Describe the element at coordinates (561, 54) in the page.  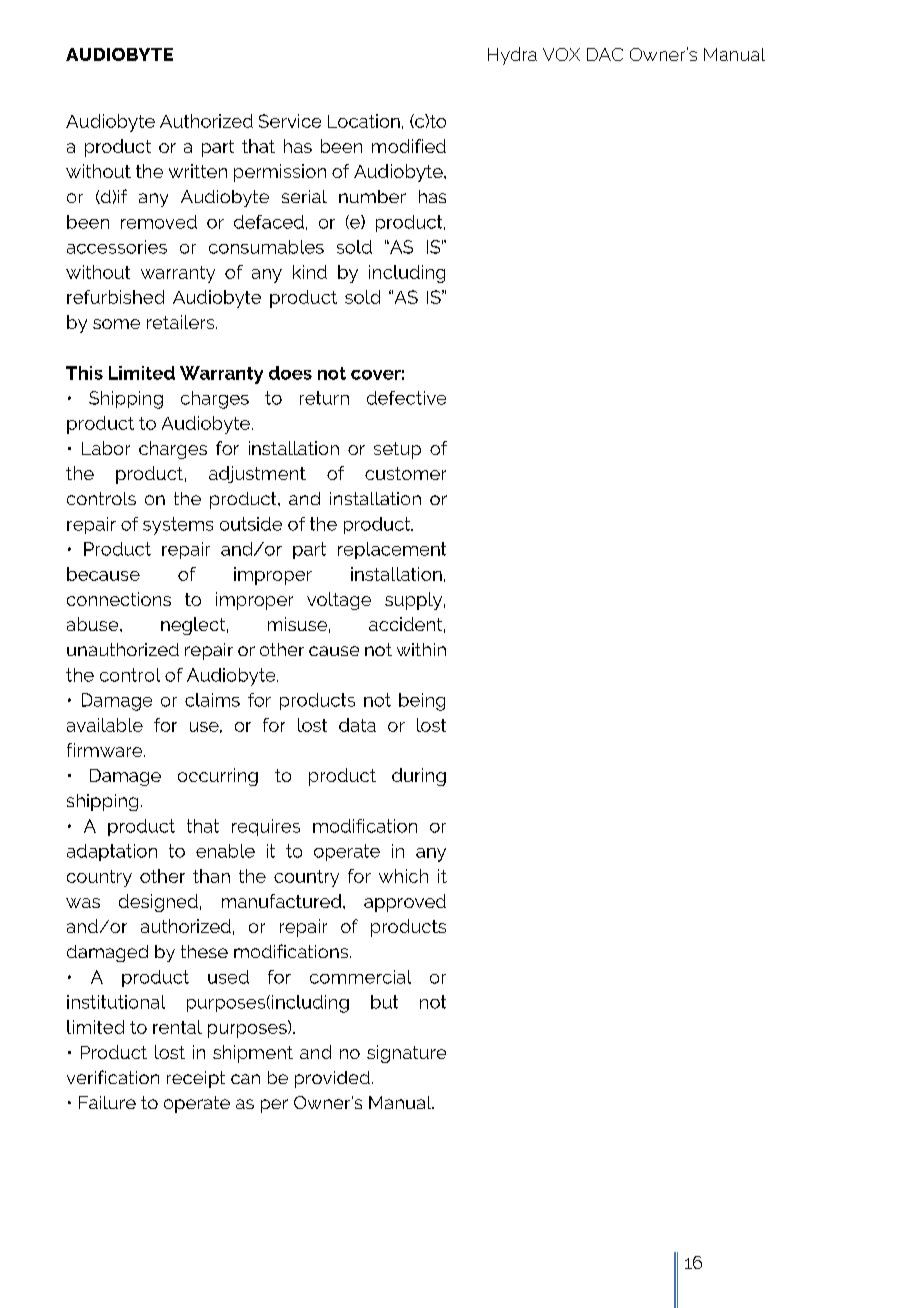
I see `VOX` at that location.
